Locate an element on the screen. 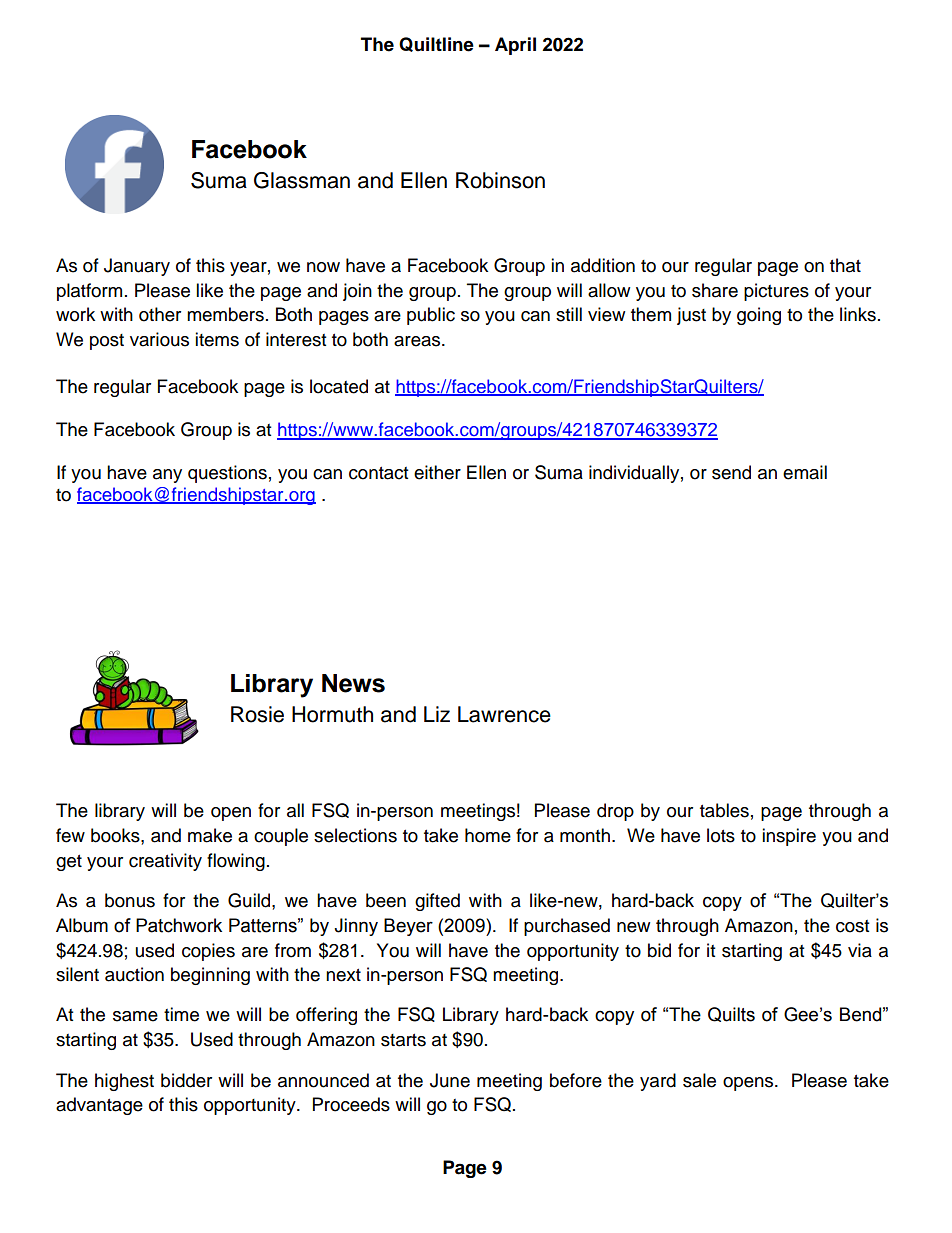 This screenshot has width=952, height=1233. going is located at coordinates (759, 316).
